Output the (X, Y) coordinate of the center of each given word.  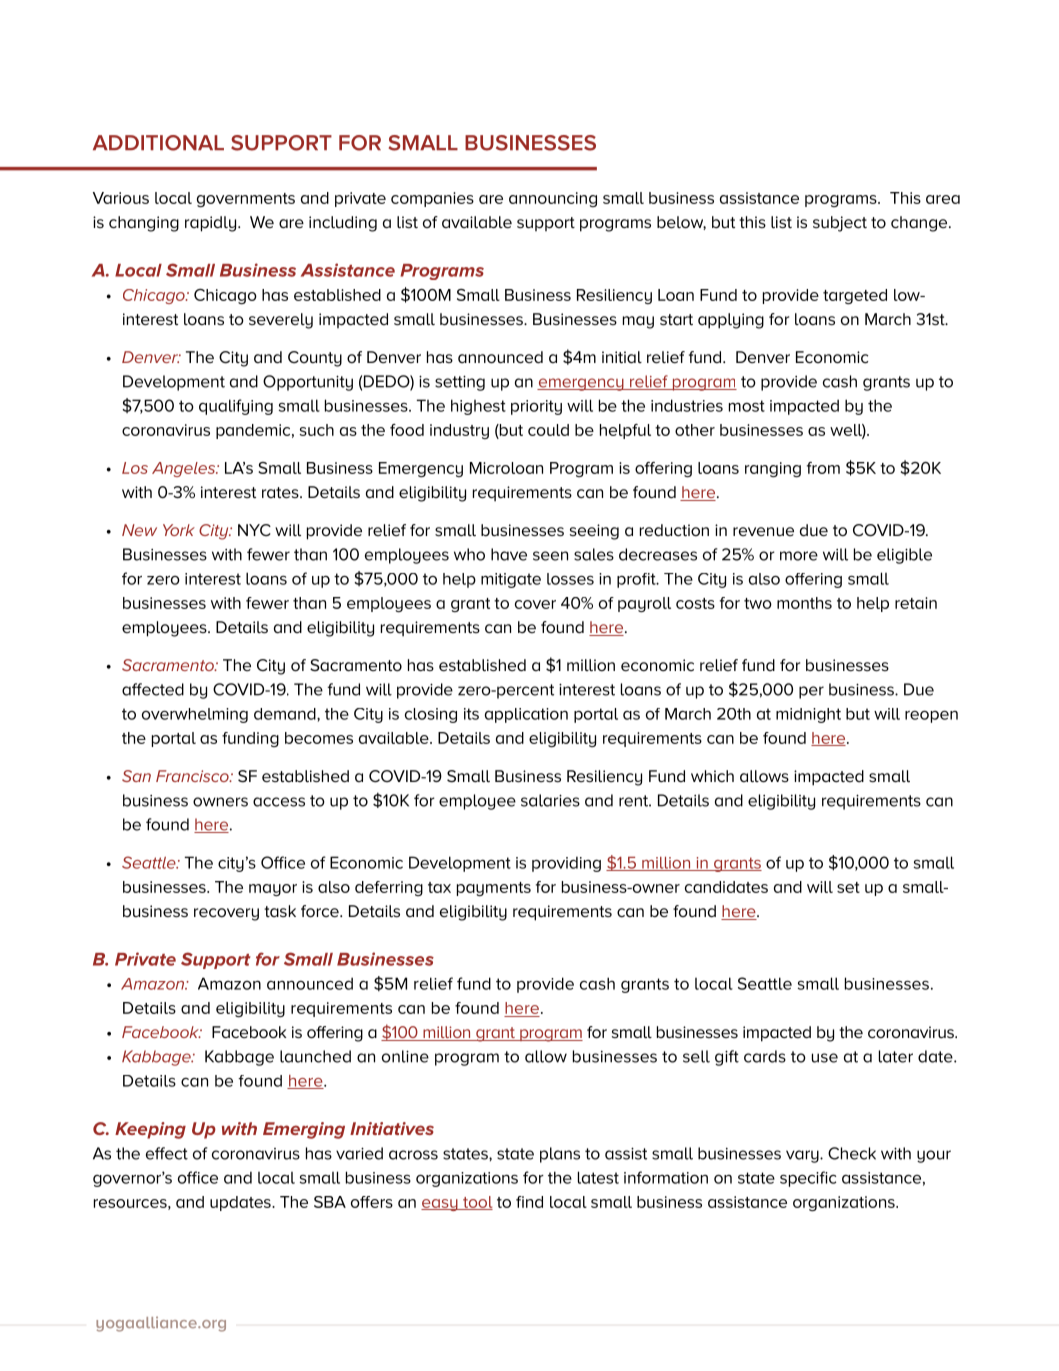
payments (494, 889)
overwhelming (195, 715)
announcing (553, 199)
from (823, 468)
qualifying (236, 407)
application (526, 715)
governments (246, 200)
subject (840, 224)
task (280, 911)
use (825, 1058)
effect (167, 1153)
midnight (808, 715)
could (548, 430)
